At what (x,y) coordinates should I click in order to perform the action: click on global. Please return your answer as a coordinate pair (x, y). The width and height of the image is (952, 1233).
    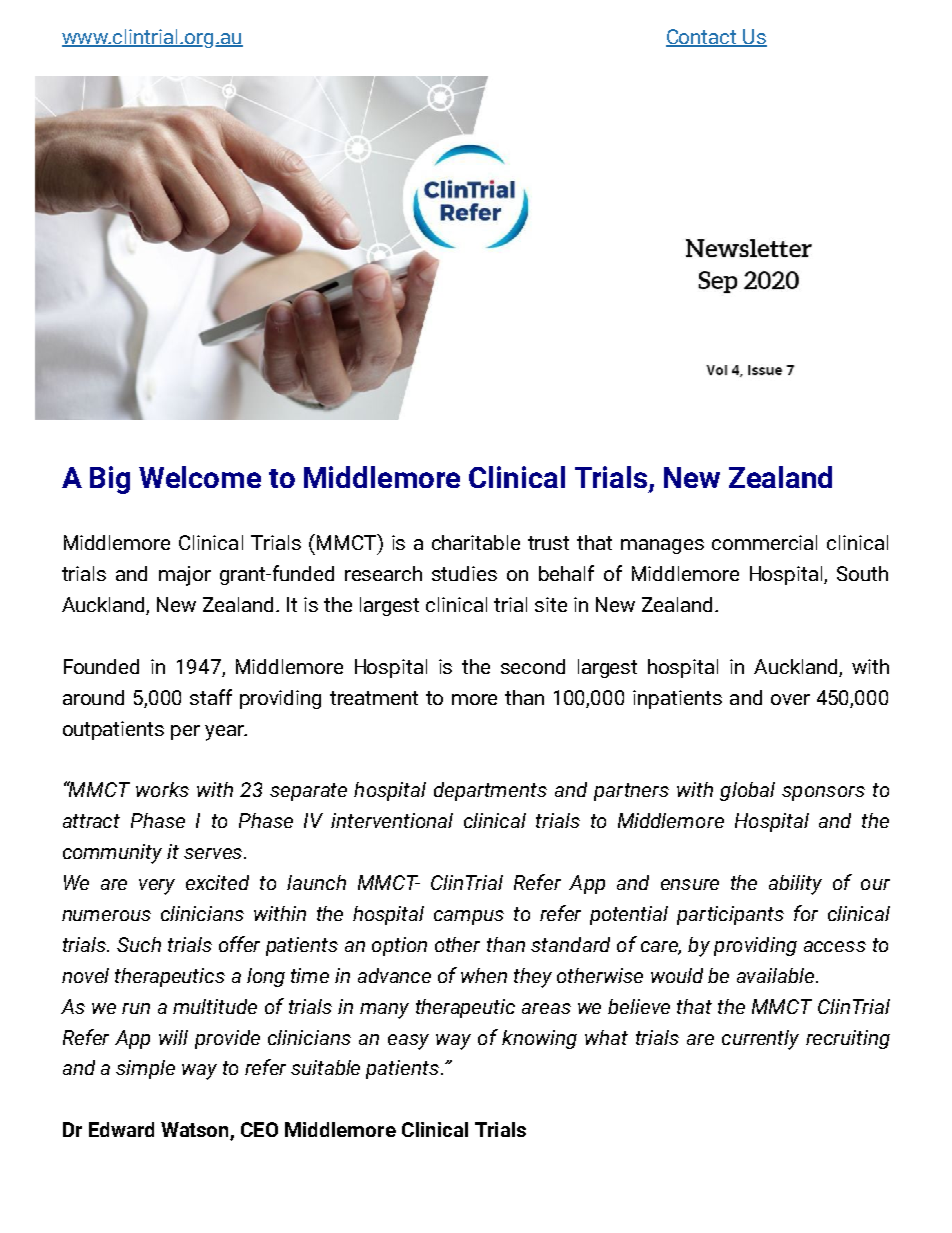
    Looking at the image, I should click on (747, 791).
